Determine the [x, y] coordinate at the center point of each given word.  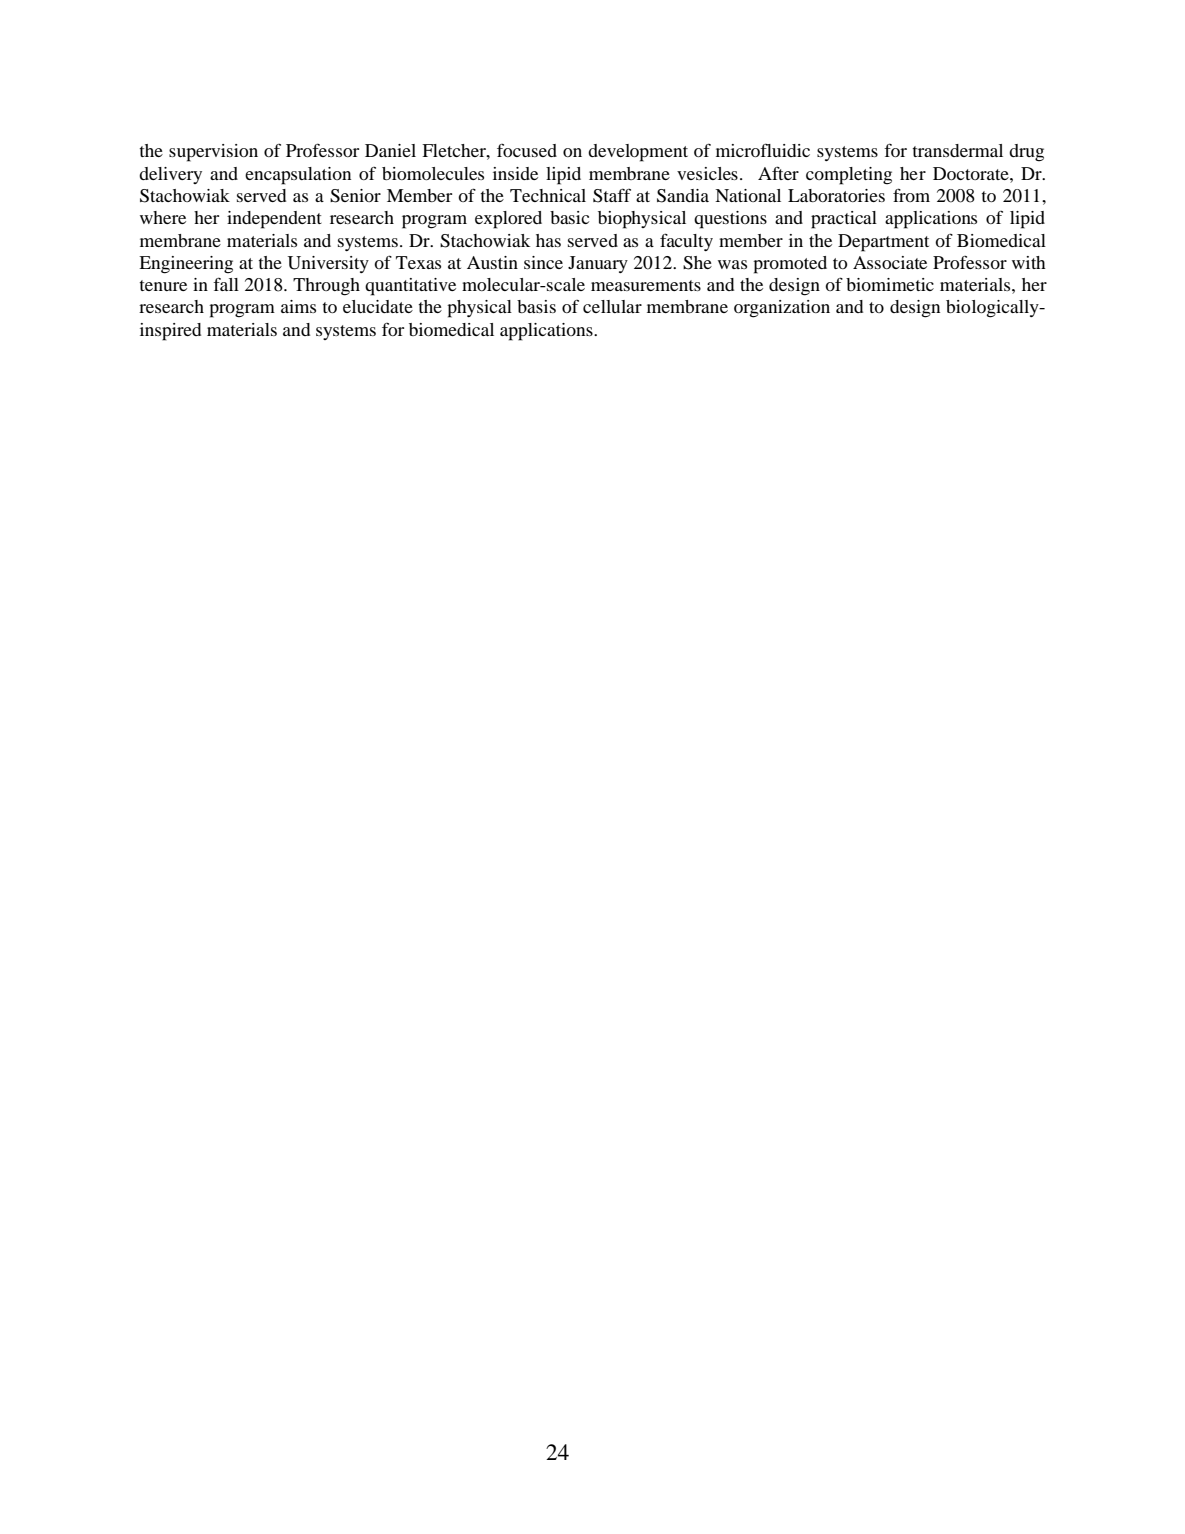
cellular [612, 306]
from [911, 195]
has [548, 240]
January [598, 264]
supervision [213, 153]
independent [274, 220]
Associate [890, 262]
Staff [612, 195]
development [638, 153]
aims [298, 306]
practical [844, 220]
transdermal [958, 150]
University [328, 264]
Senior [355, 196]
